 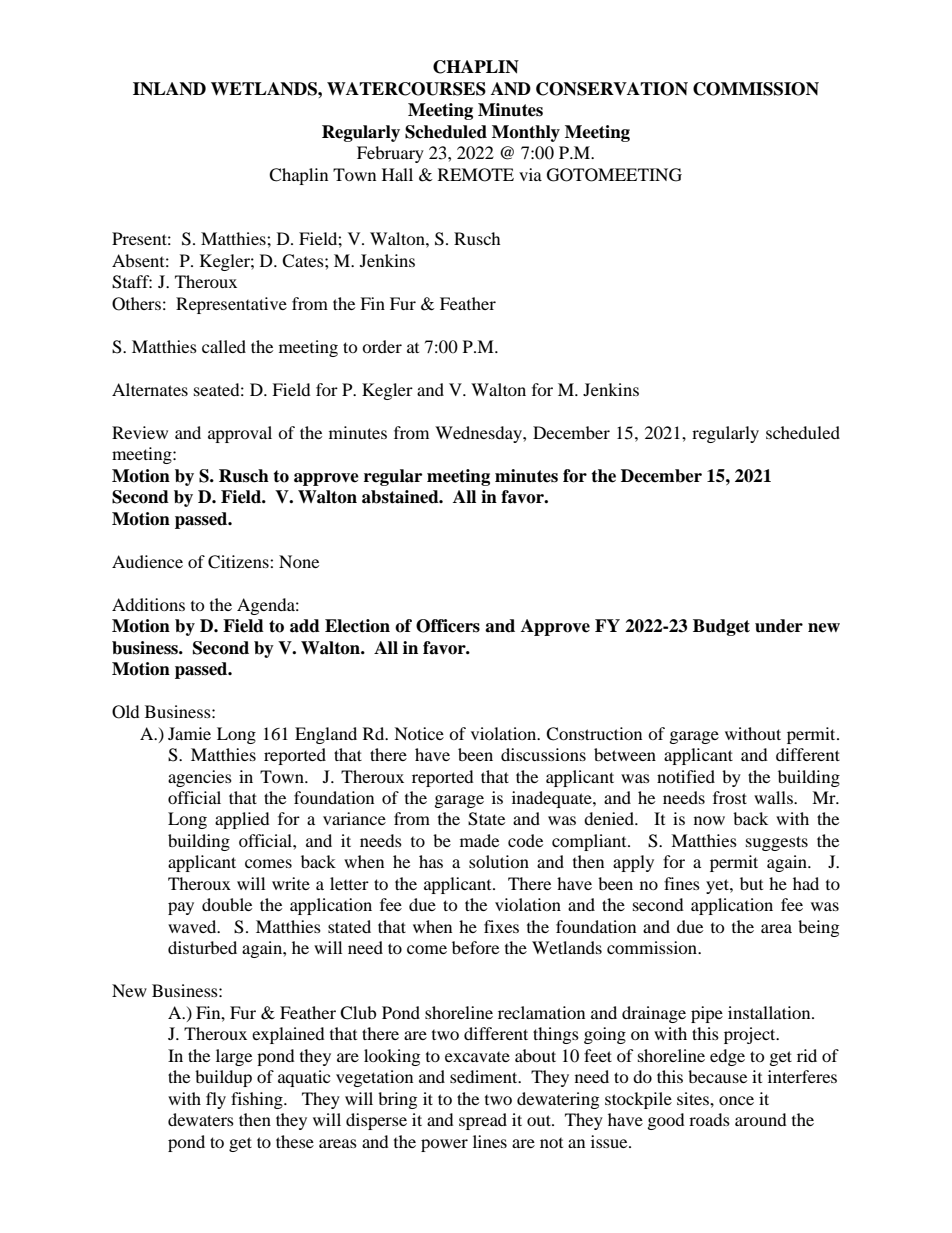 What do you see at coordinates (148, 604) in the document?
I see `Additions` at bounding box center [148, 604].
